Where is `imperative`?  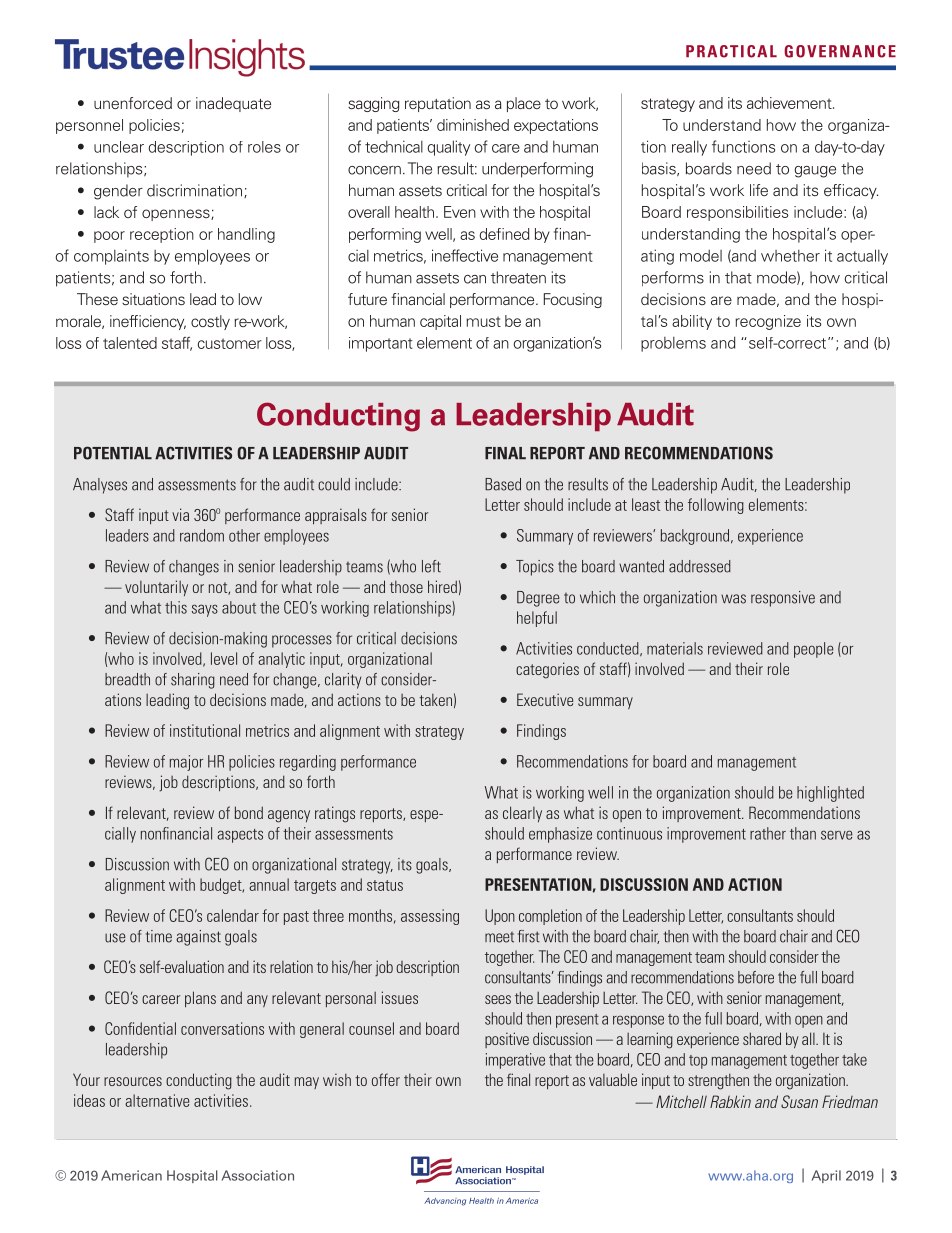
imperative is located at coordinates (515, 1061).
